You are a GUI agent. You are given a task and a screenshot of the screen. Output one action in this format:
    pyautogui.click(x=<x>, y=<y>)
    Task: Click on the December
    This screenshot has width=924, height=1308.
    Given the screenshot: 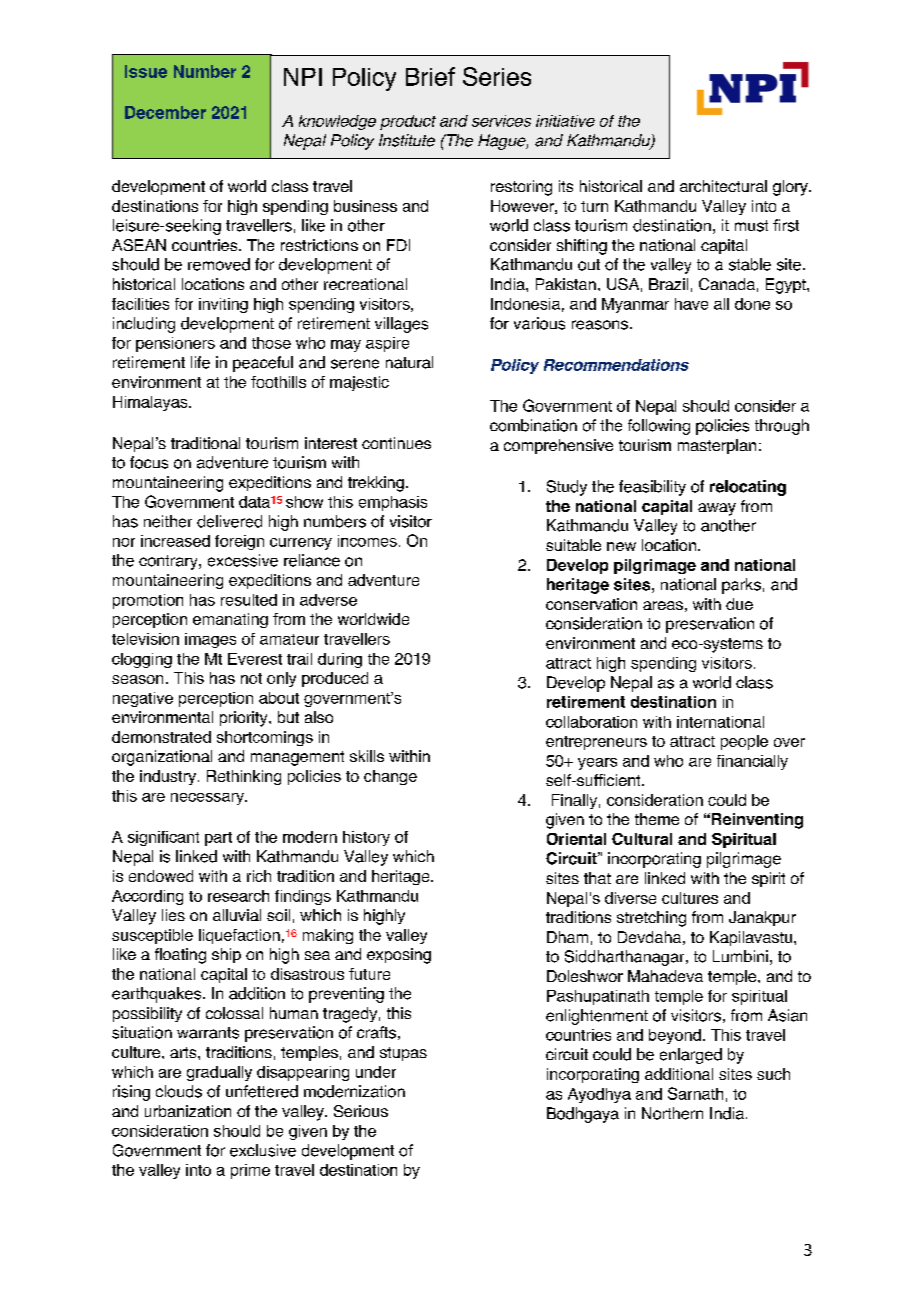 What is the action you would take?
    pyautogui.click(x=165, y=112)
